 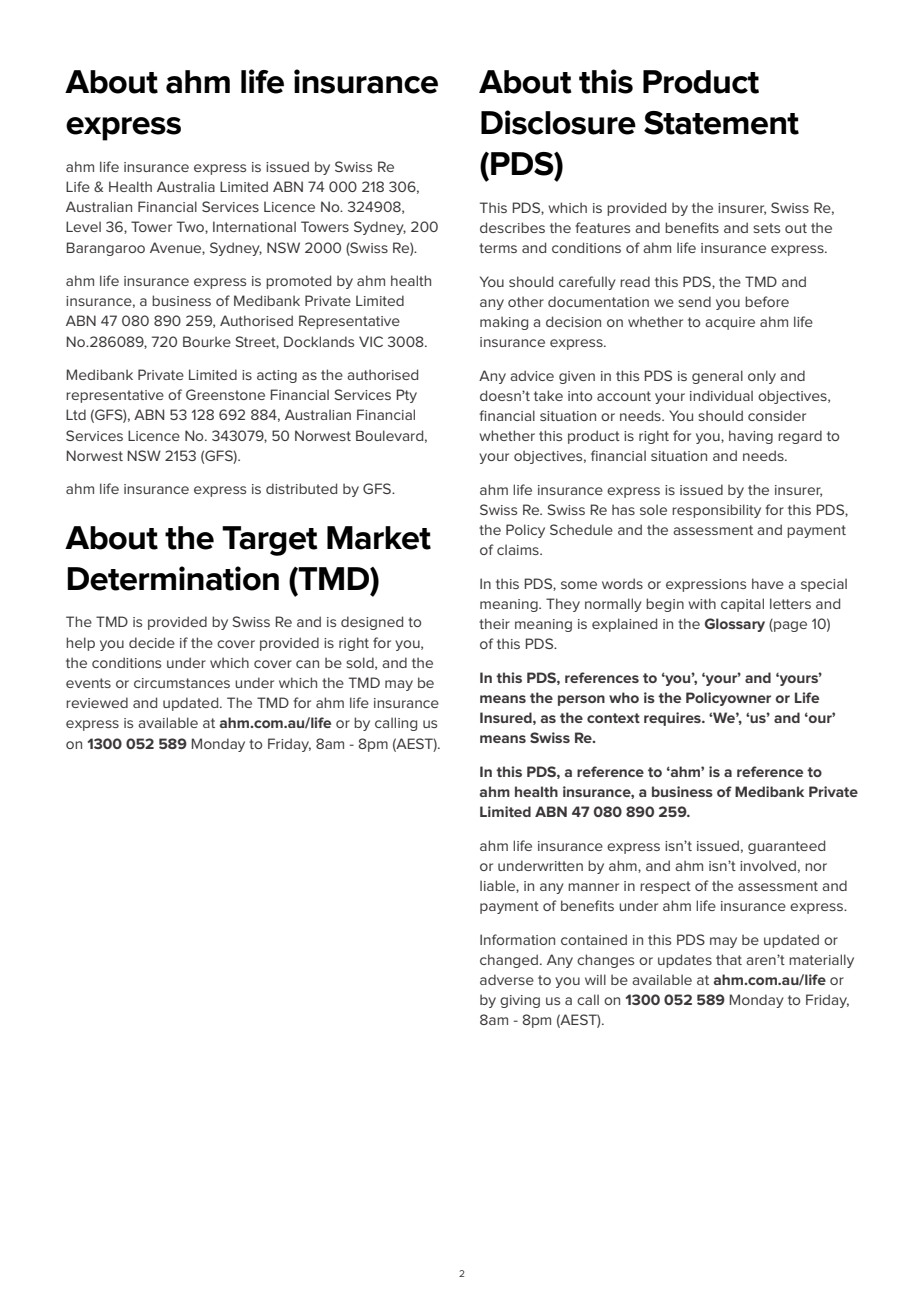 I want to click on person, so click(x=581, y=700).
